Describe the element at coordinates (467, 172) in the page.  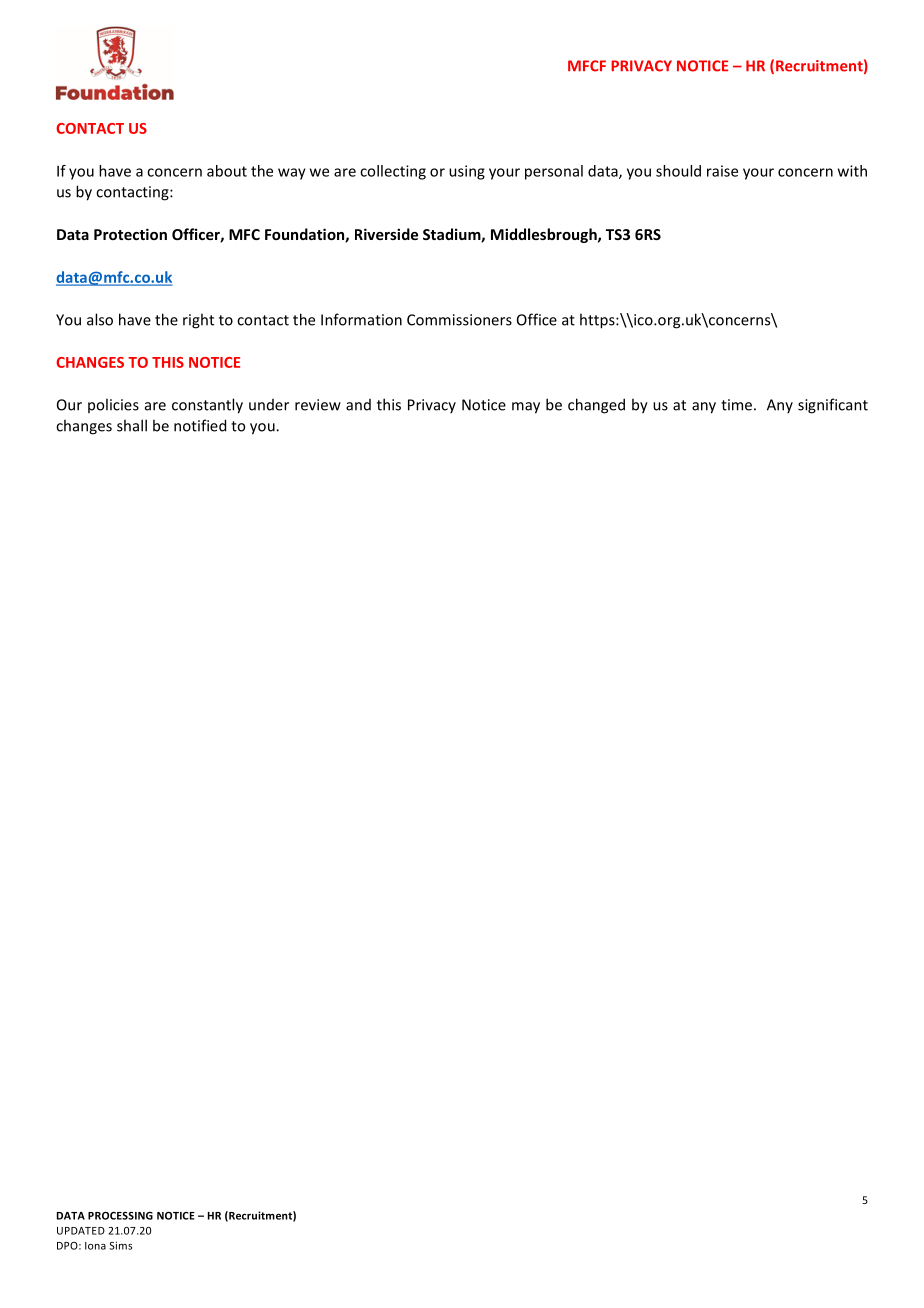
I see `using` at that location.
